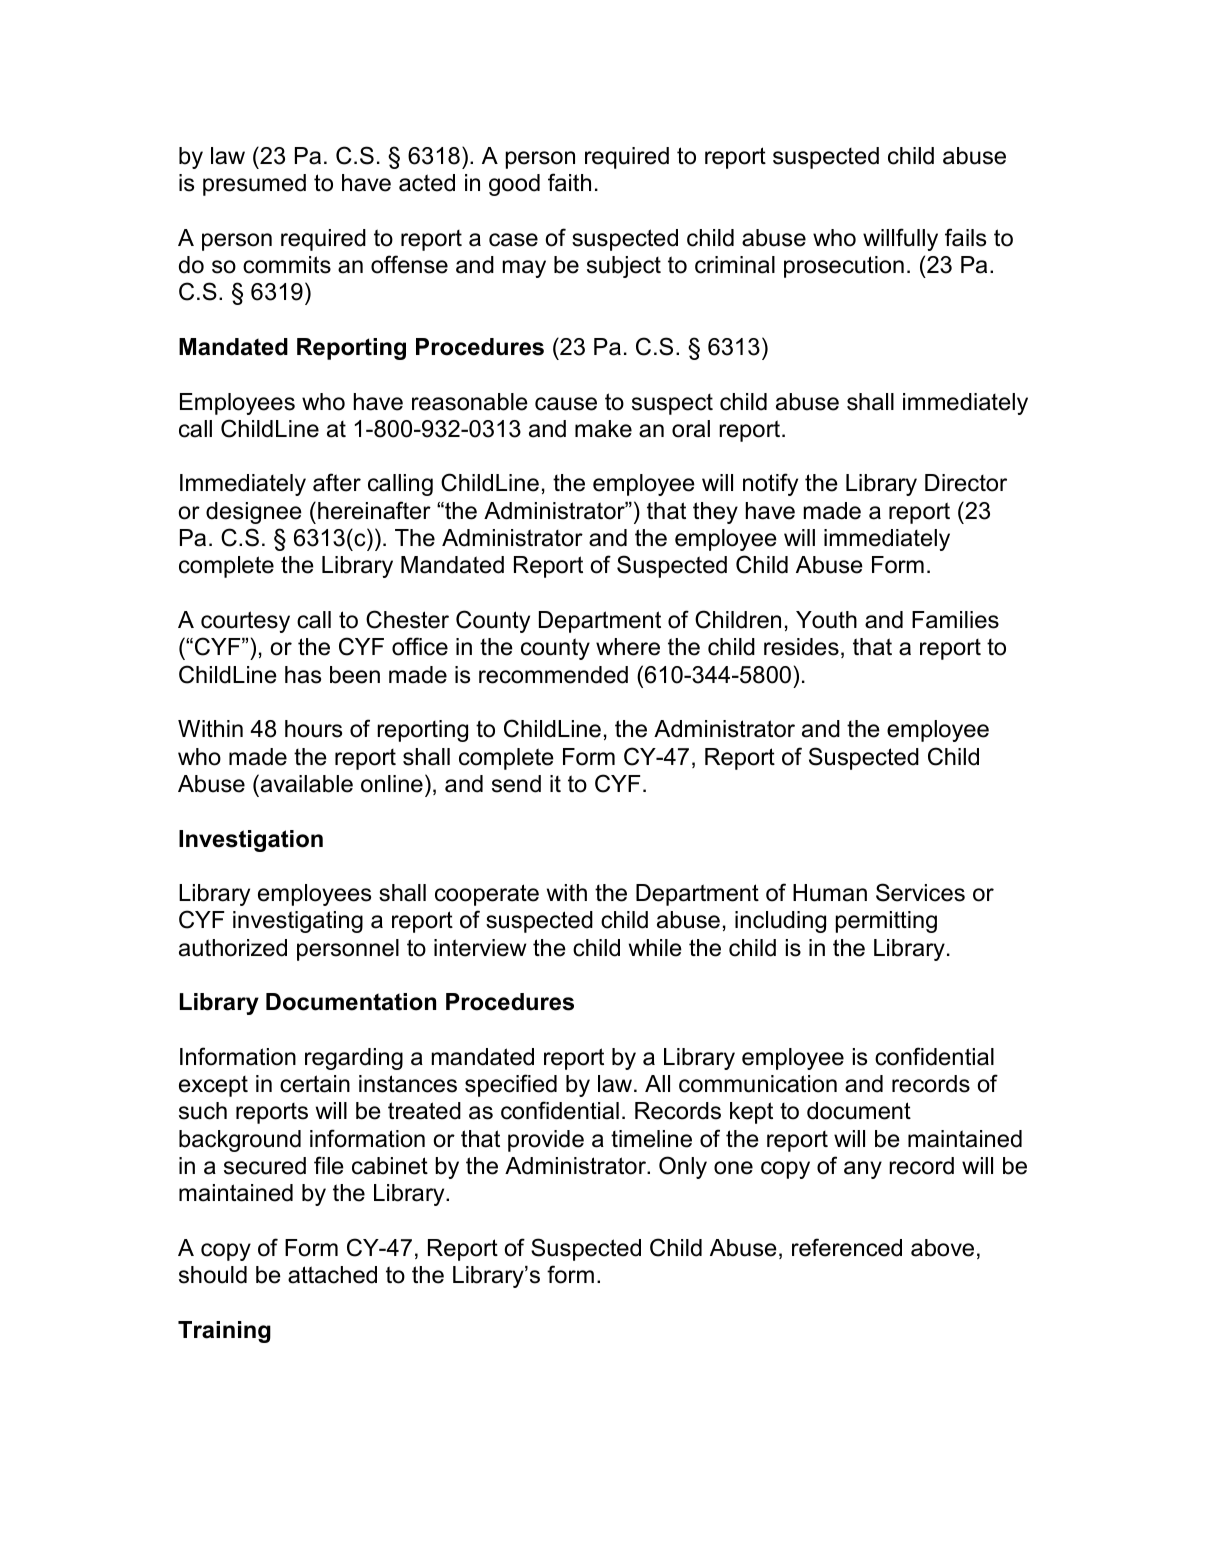 This page has width=1211, height=1567. What do you see at coordinates (569, 182) in the page?
I see `faith` at bounding box center [569, 182].
